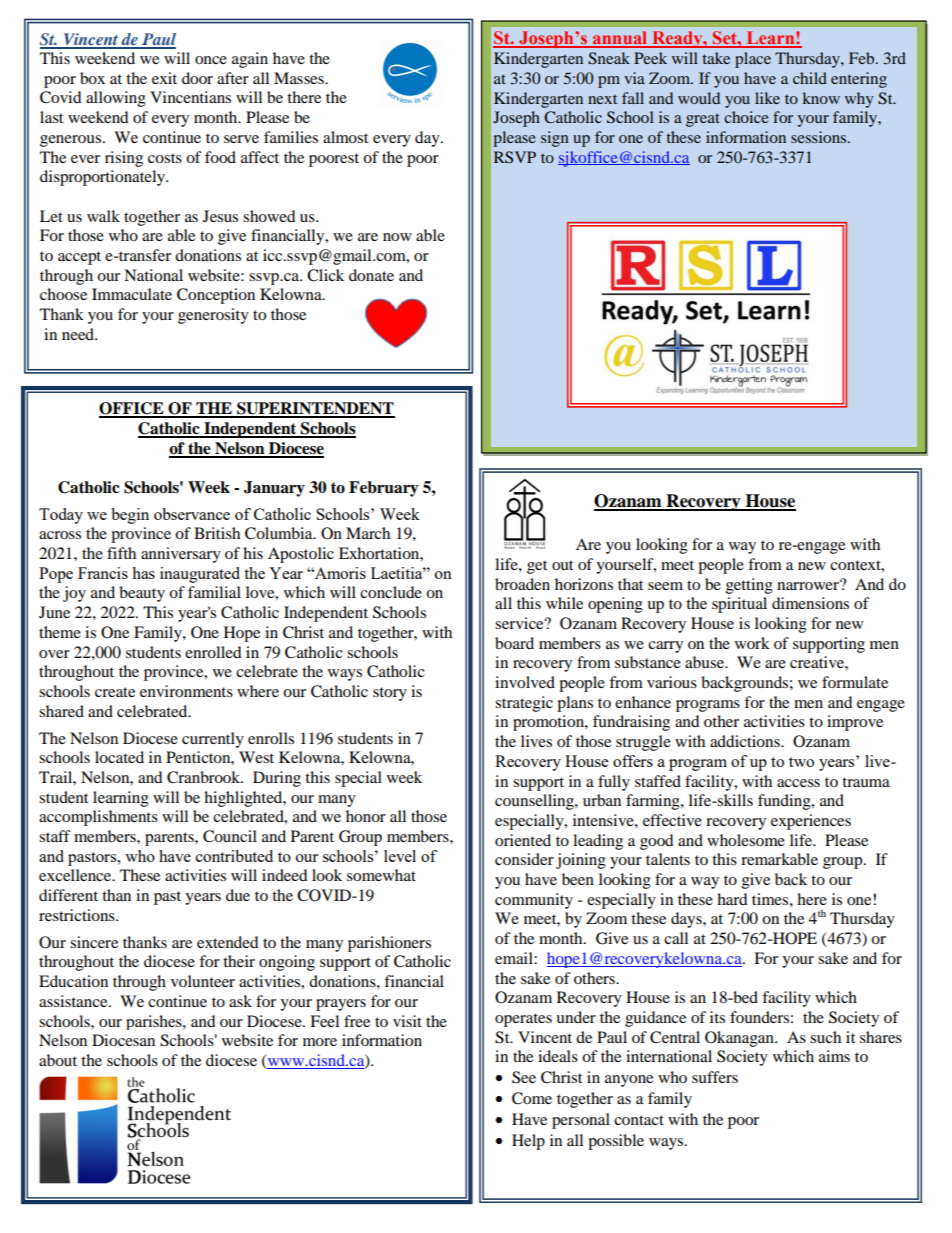  Describe the element at coordinates (522, 584) in the screenshot. I see `broaden` at that location.
